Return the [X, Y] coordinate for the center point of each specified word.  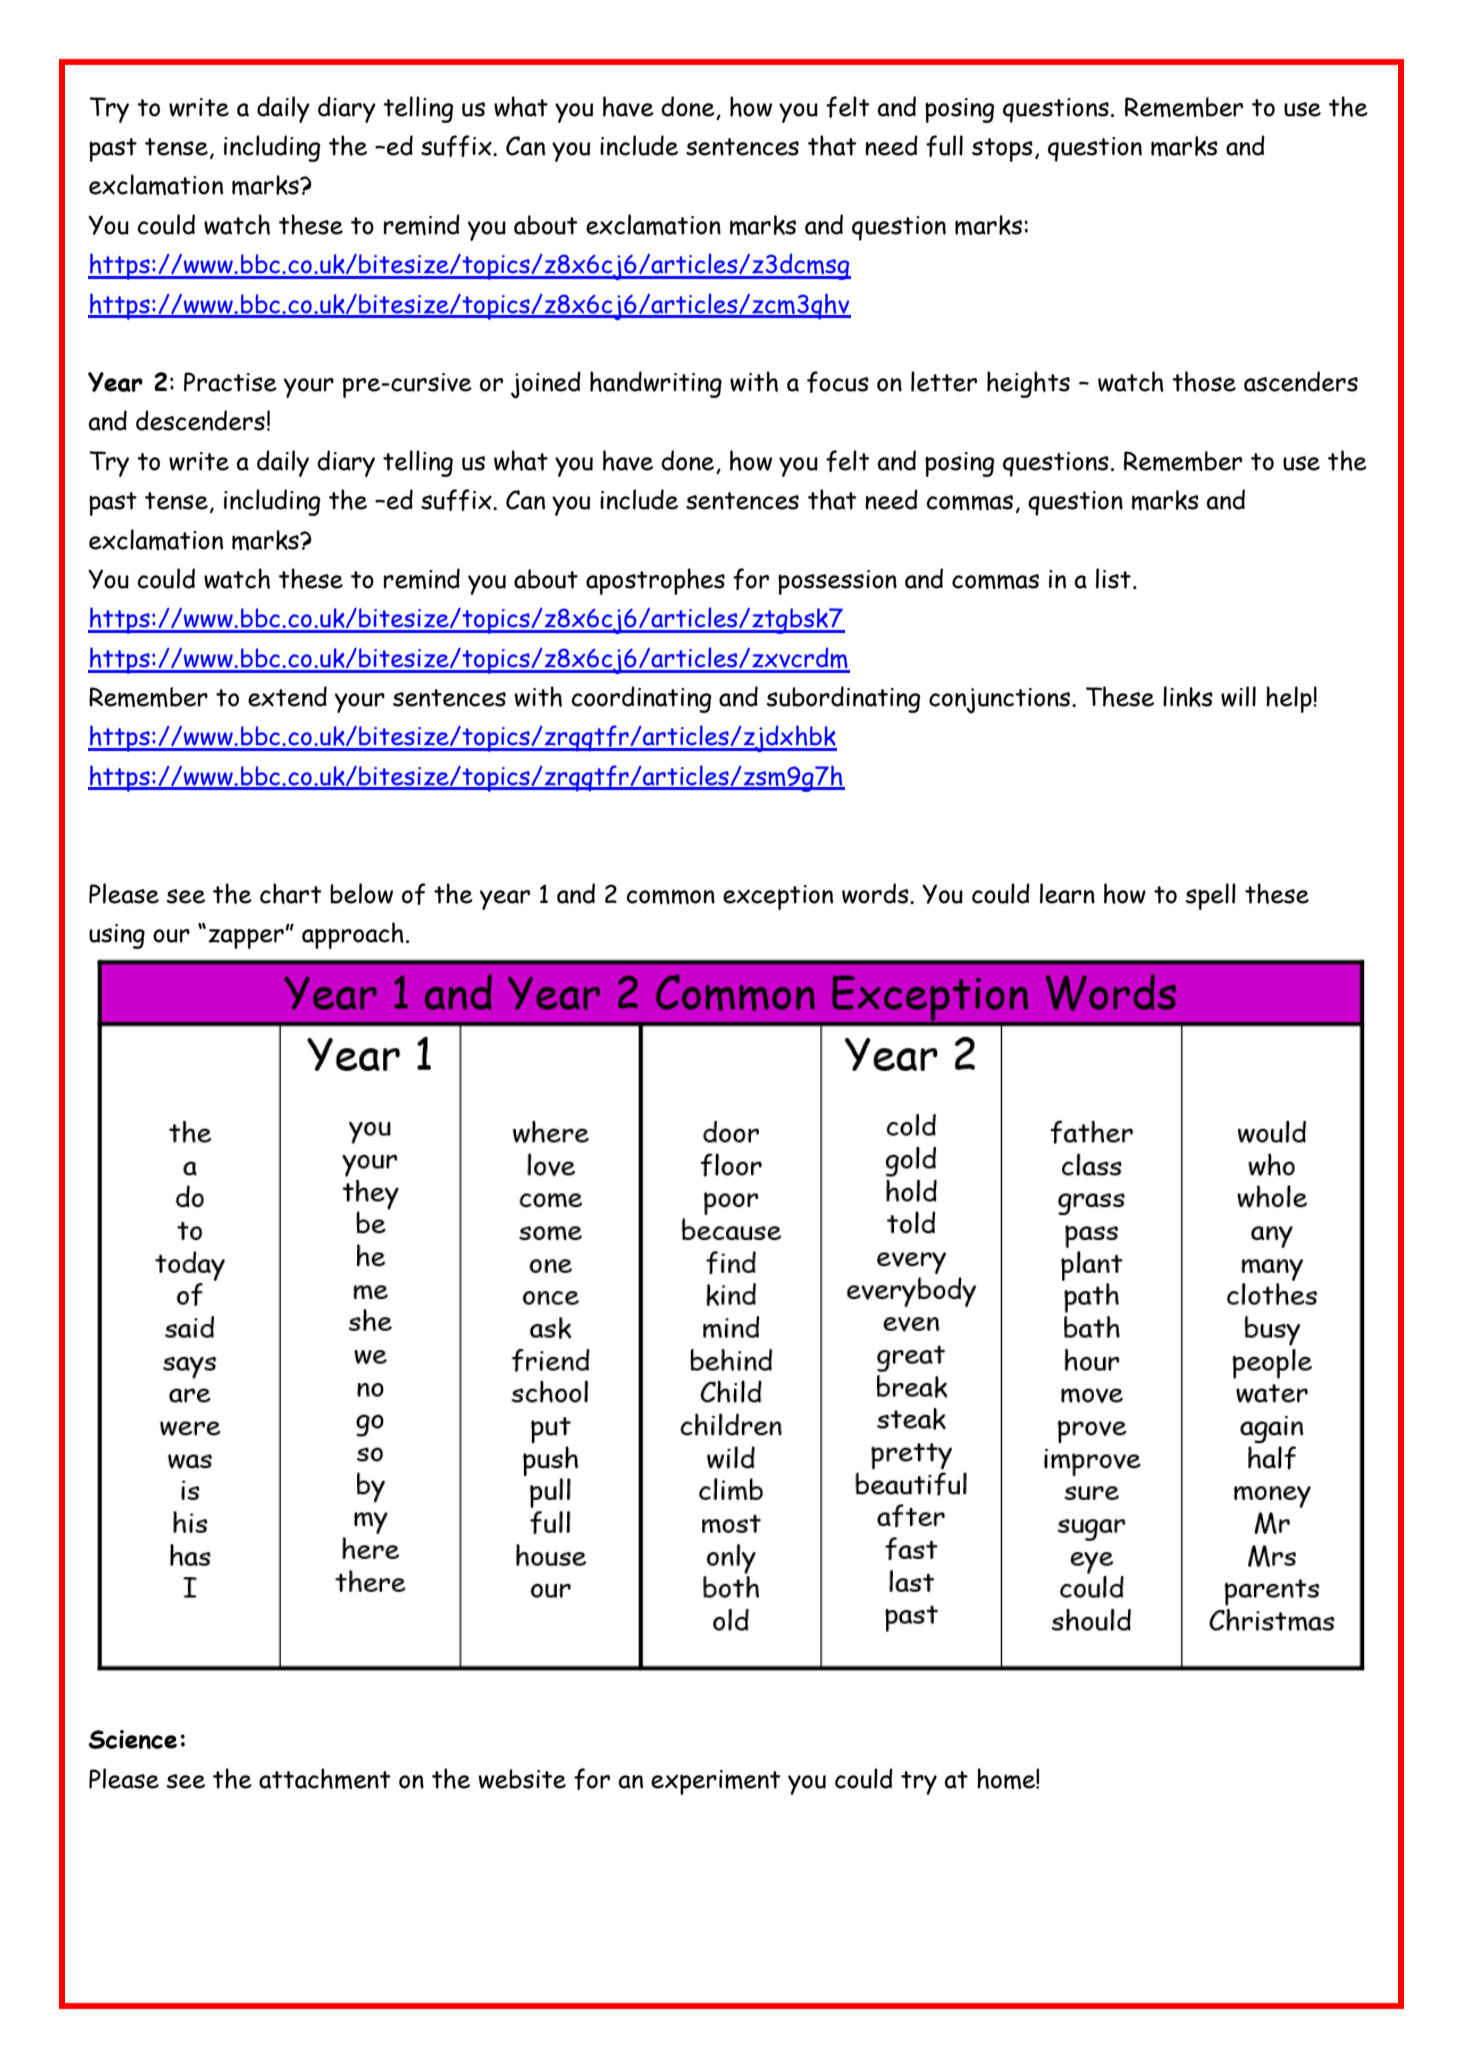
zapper [246, 938]
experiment [716, 1782]
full [944, 146]
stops [1002, 150]
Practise [230, 382]
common [671, 896]
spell [1210, 896]
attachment [325, 1778]
